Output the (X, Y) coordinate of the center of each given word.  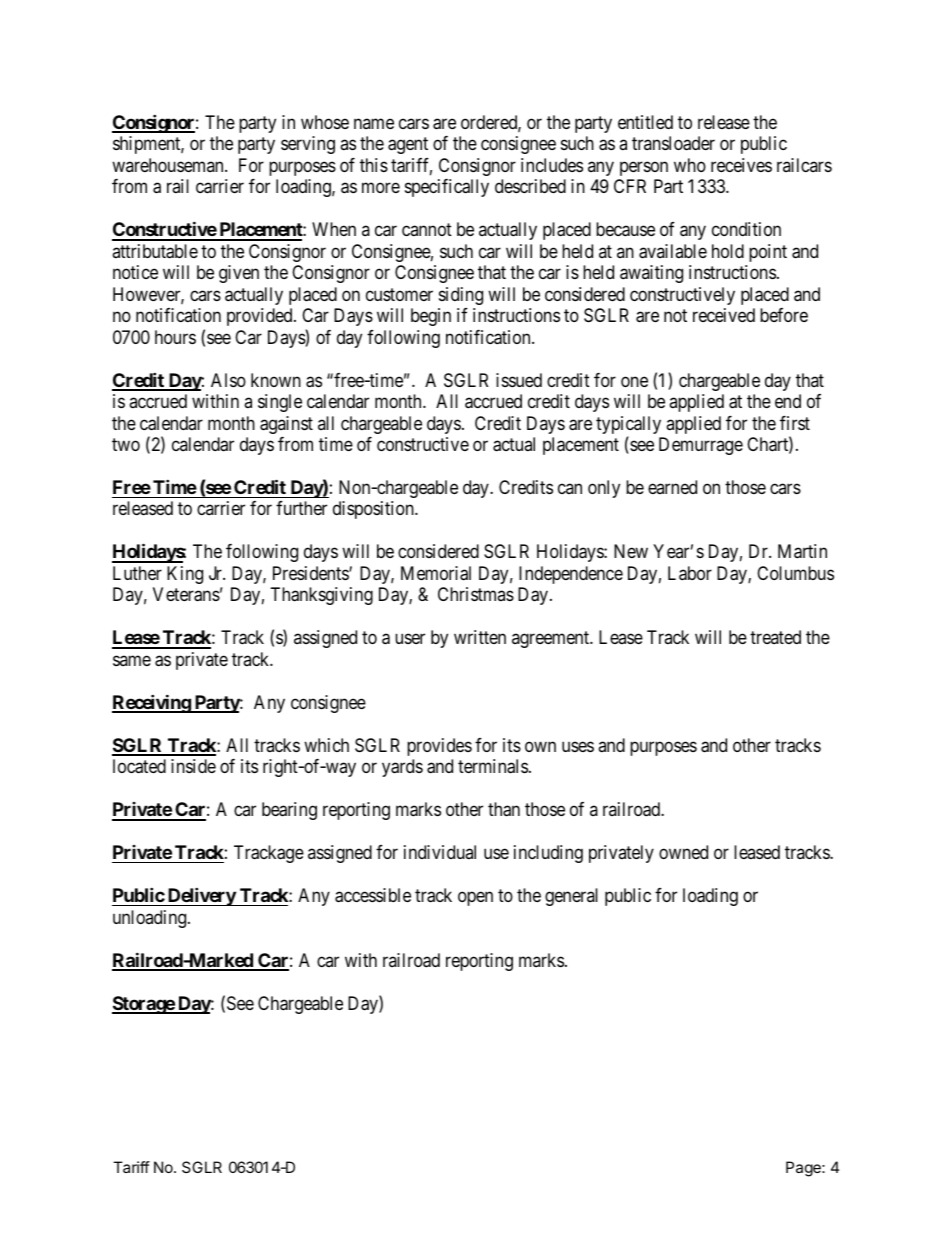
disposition (374, 510)
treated (775, 637)
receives (741, 165)
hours (175, 337)
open (475, 899)
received (724, 315)
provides (439, 747)
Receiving (152, 703)
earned (672, 487)
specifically (447, 188)
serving (308, 145)
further (301, 508)
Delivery (201, 896)
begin (431, 317)
